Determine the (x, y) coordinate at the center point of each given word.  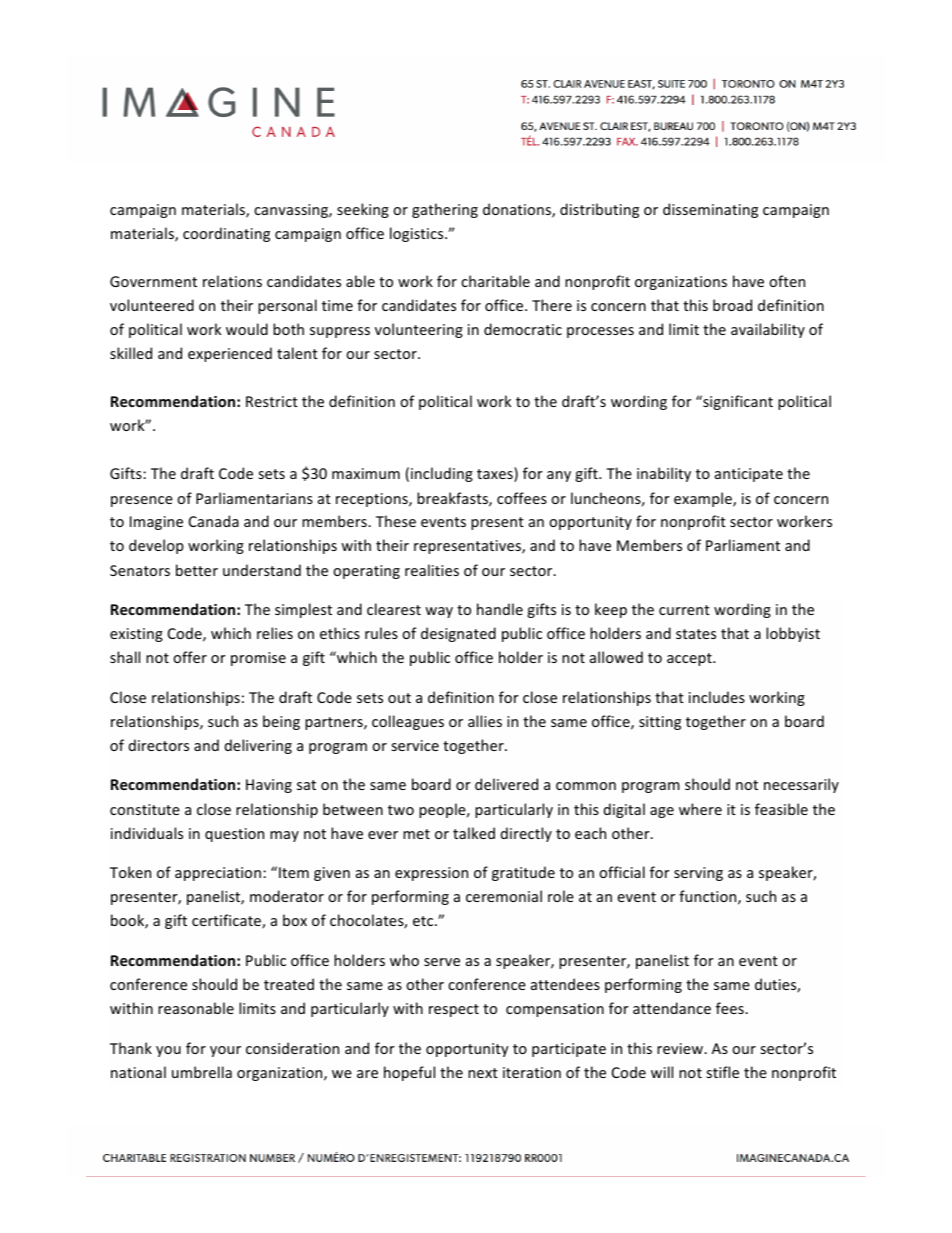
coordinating (226, 234)
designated (458, 634)
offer (190, 657)
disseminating (710, 210)
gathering (445, 210)
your (225, 1051)
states (696, 634)
